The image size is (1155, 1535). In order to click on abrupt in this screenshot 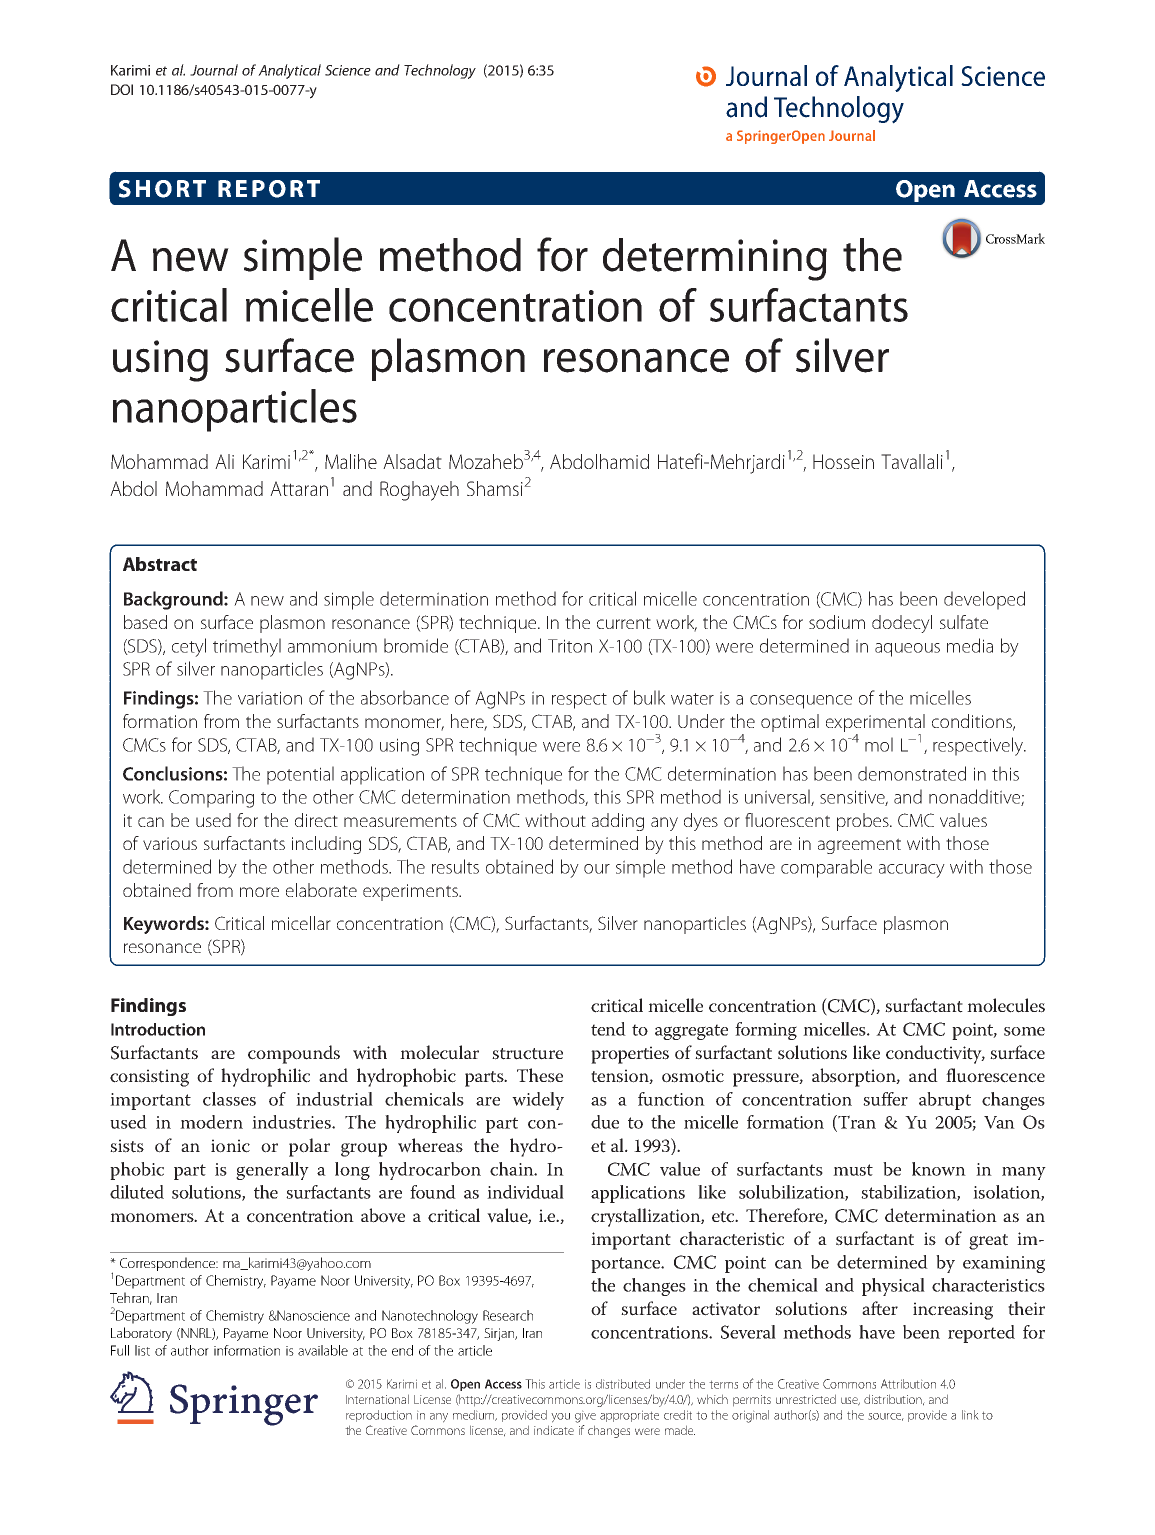, I will do `click(945, 1101)`.
